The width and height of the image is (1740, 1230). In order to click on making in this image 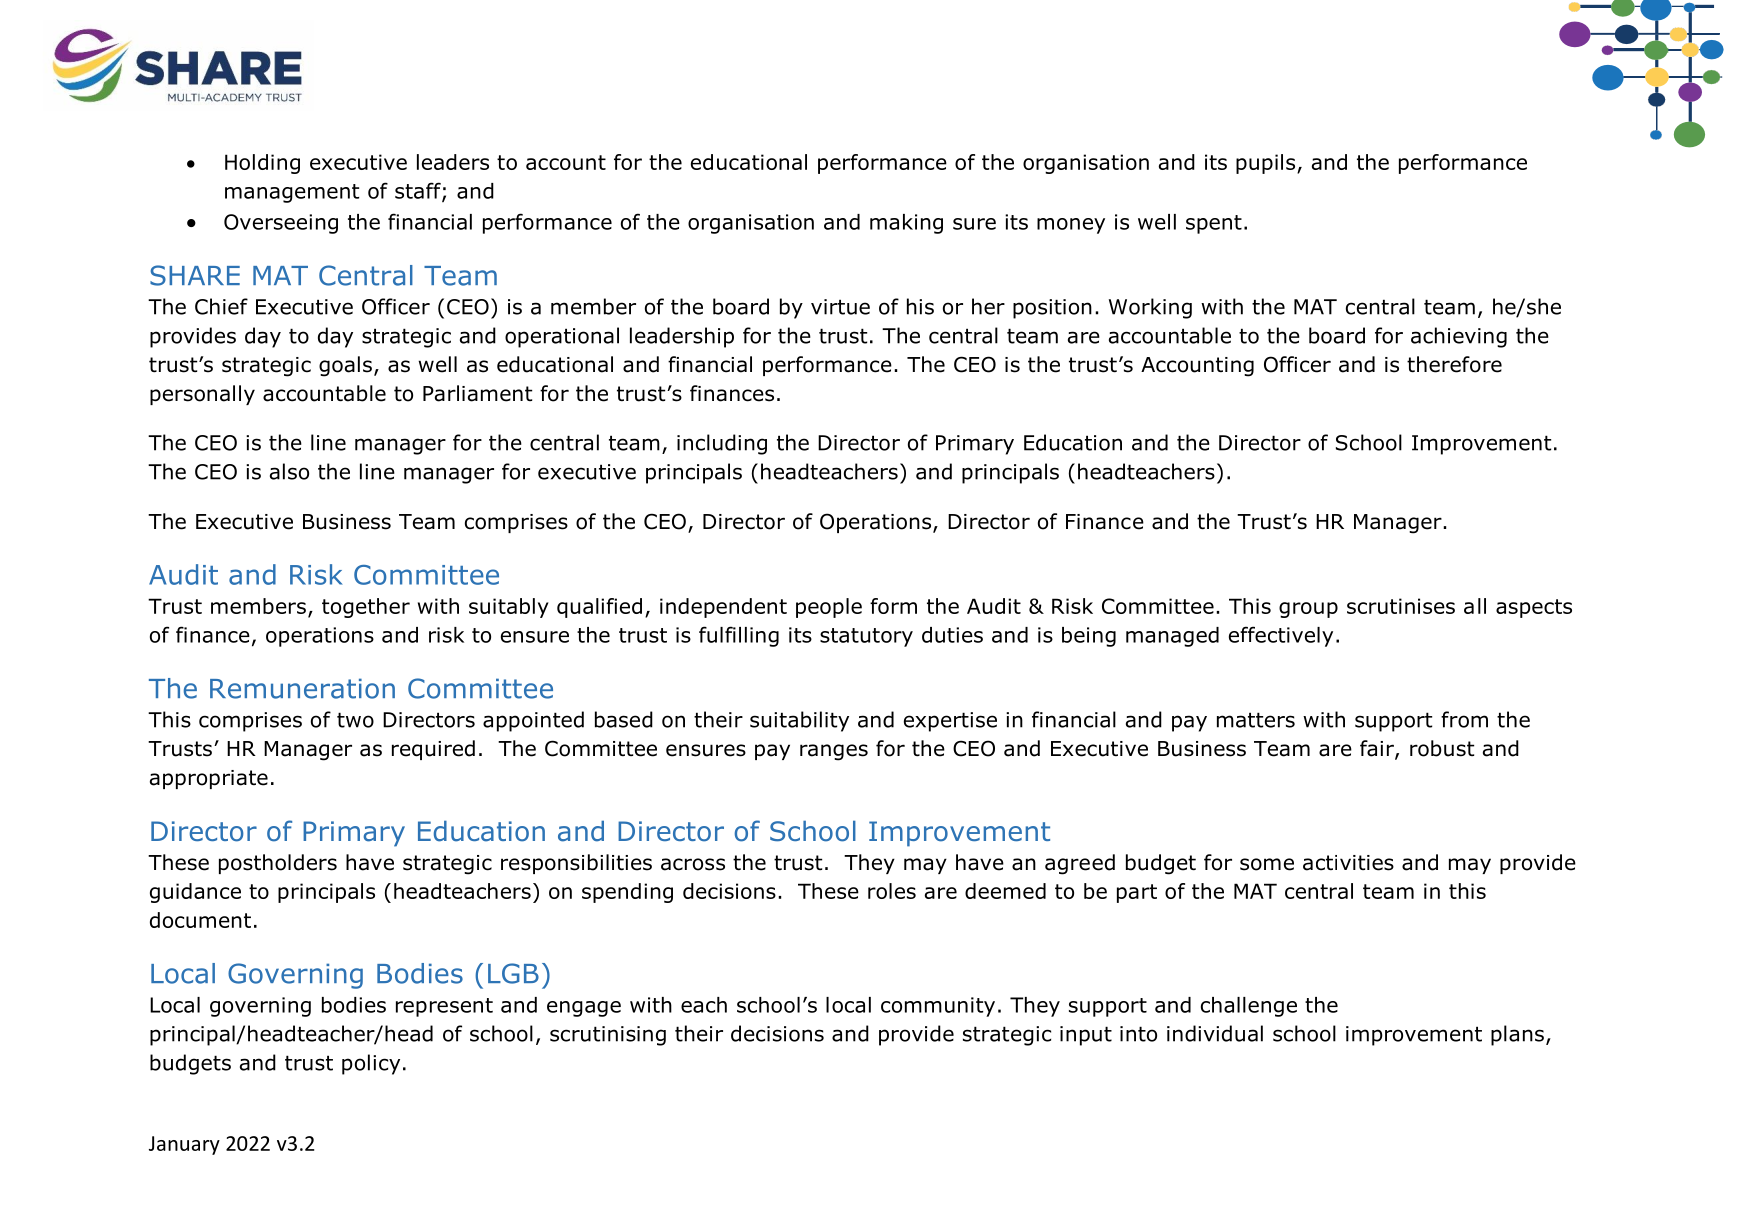, I will do `click(906, 224)`.
